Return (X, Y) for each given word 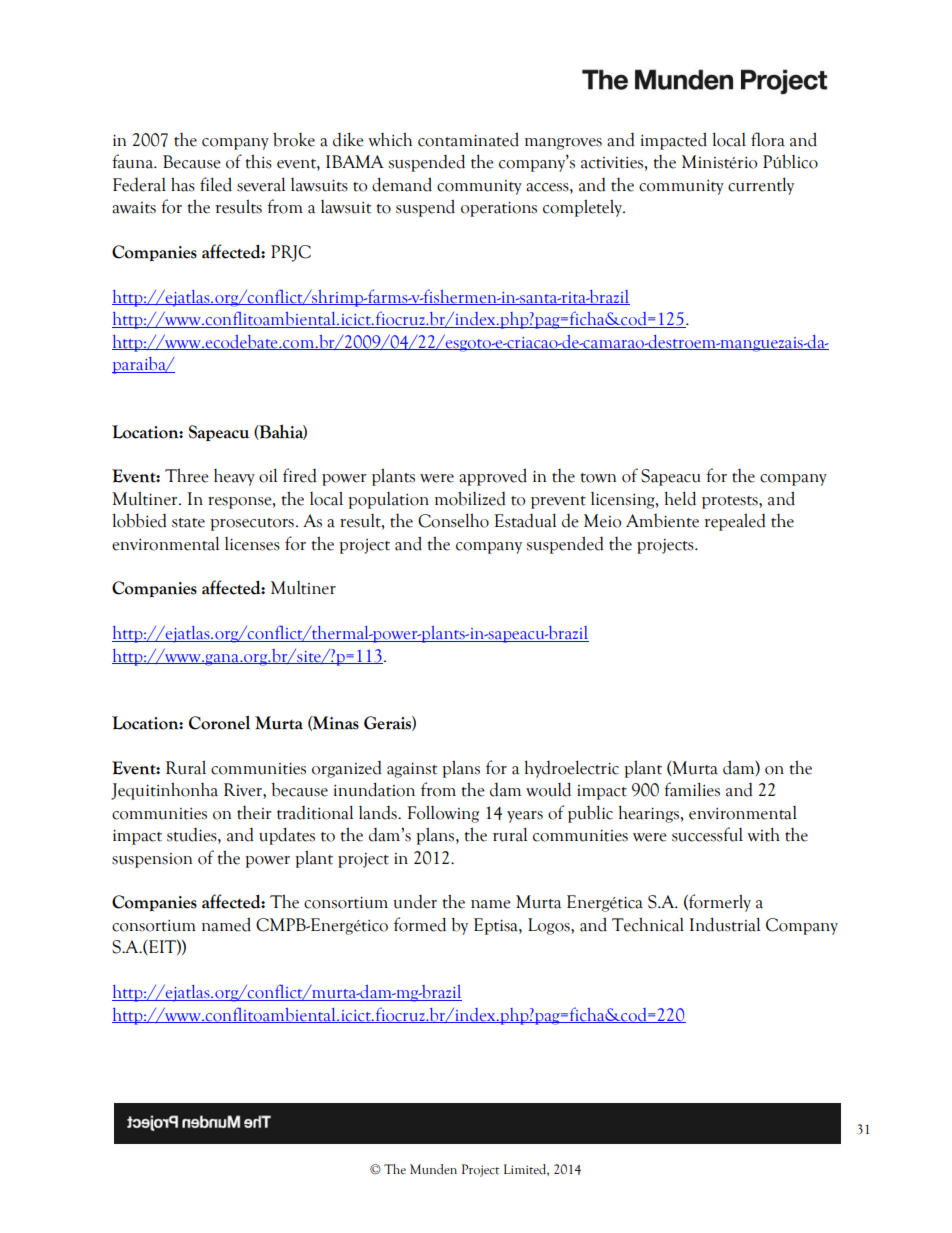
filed (216, 184)
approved (493, 477)
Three (187, 475)
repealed (735, 522)
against (412, 770)
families (692, 789)
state (188, 523)
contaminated (468, 139)
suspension (152, 860)
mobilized (470, 498)
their (254, 813)
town (598, 478)
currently (761, 186)
